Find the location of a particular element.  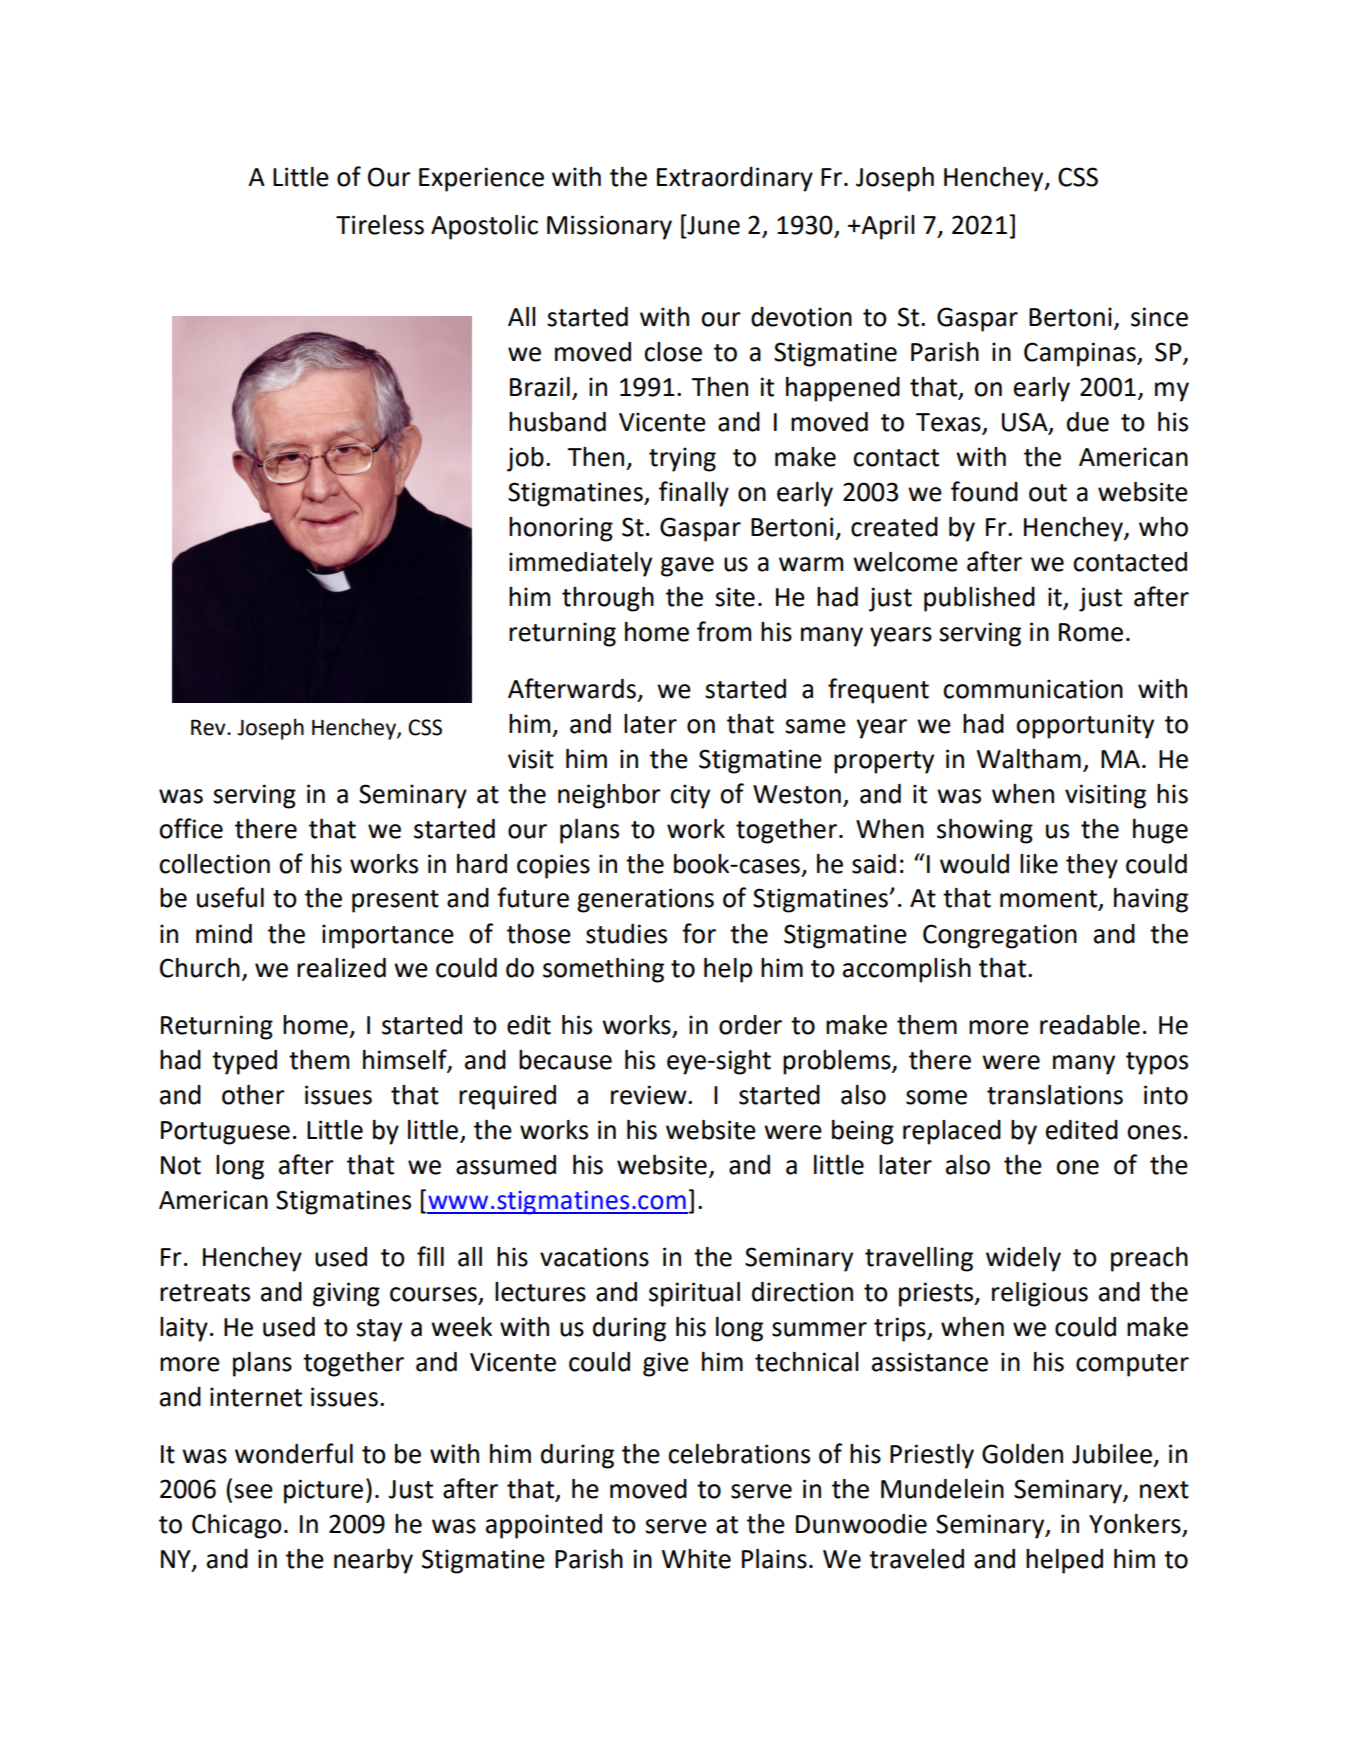

other is located at coordinates (253, 1095).
